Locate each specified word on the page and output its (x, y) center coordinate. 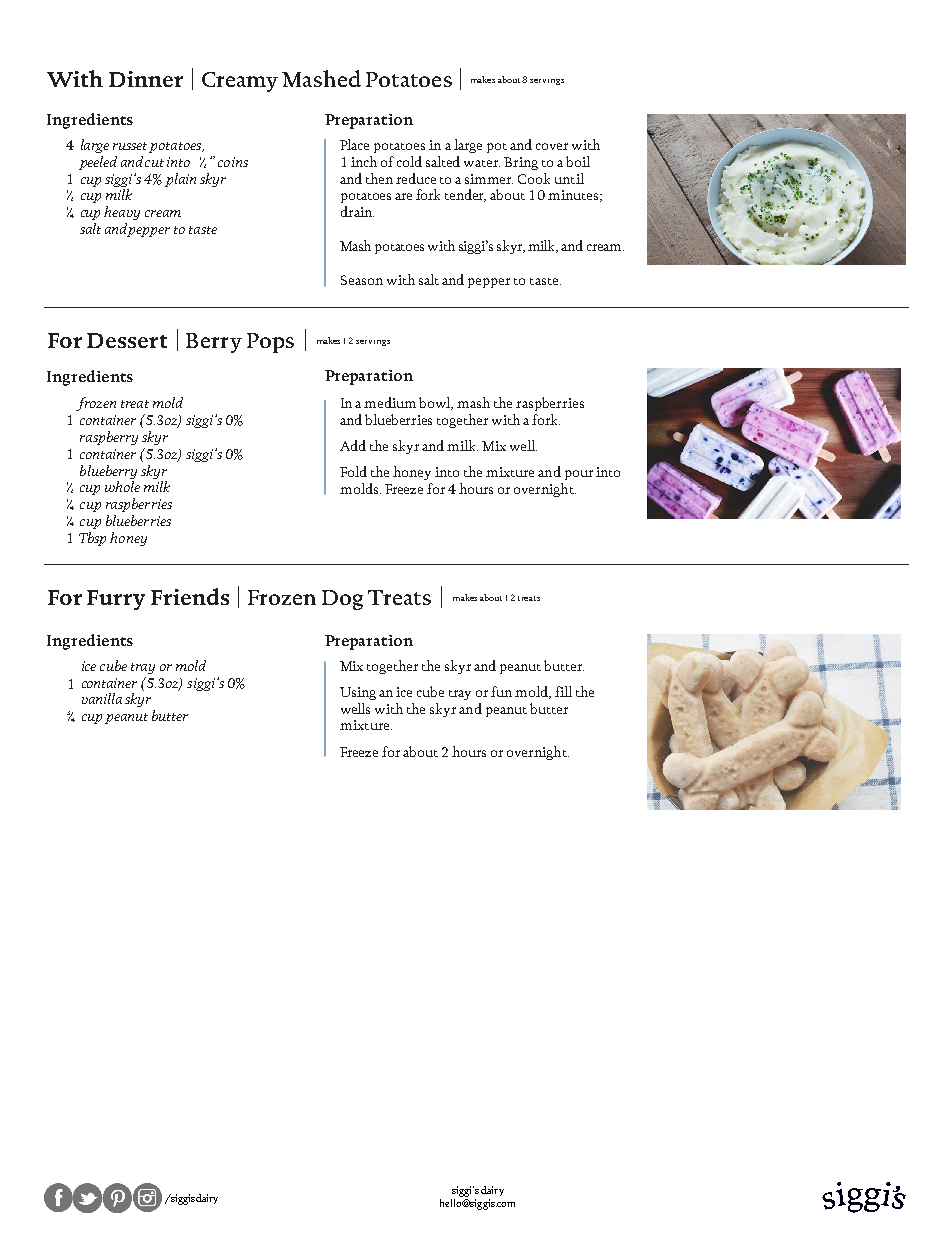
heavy (122, 213)
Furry (116, 600)
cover (552, 146)
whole (122, 486)
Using (358, 693)
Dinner (146, 79)
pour (579, 475)
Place (354, 144)
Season (362, 280)
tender (465, 195)
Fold (353, 471)
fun (501, 691)
